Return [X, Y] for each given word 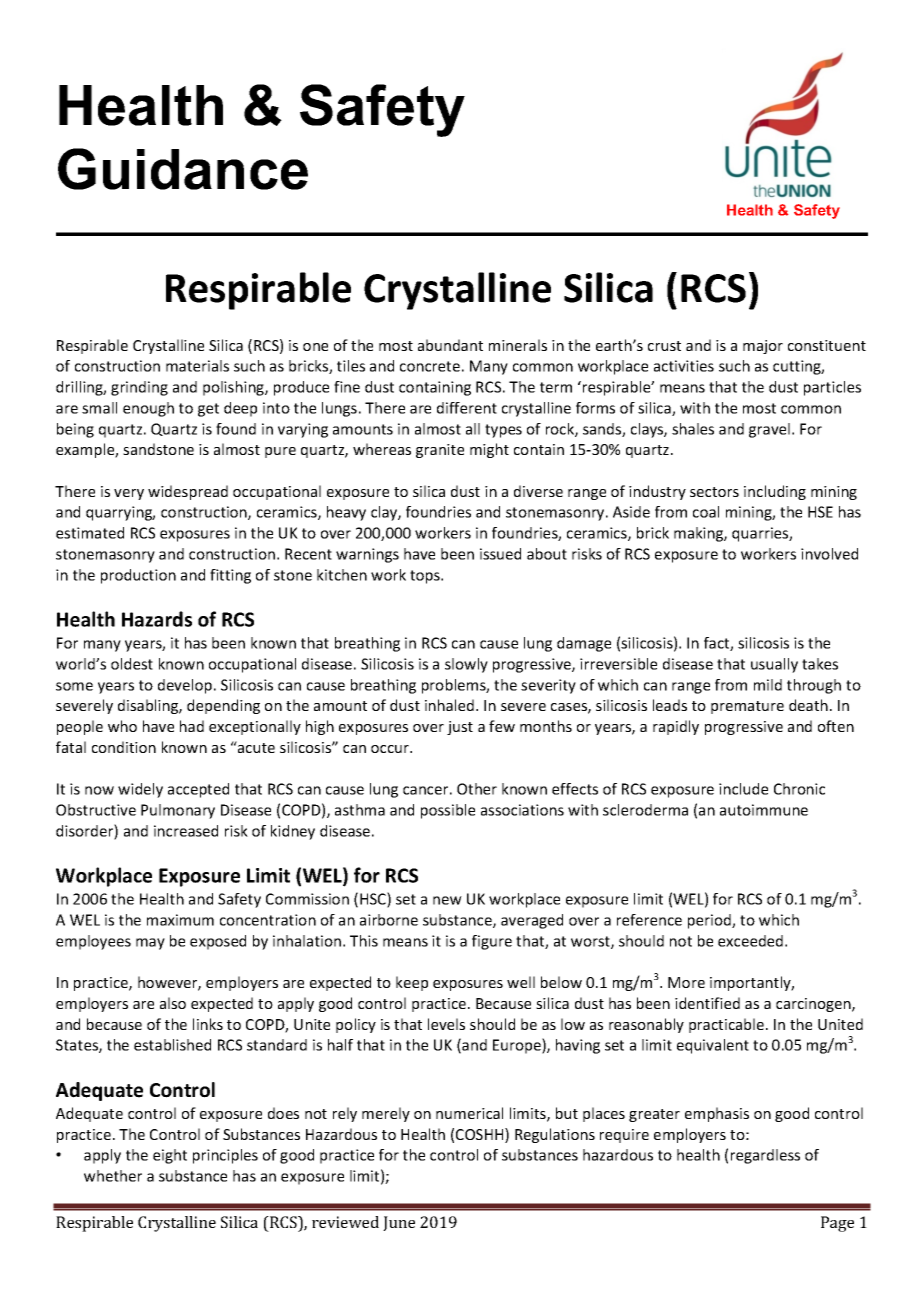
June [399, 1223]
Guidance [183, 169]
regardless [765, 1156]
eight [170, 1156]
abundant [450, 345]
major [763, 347]
